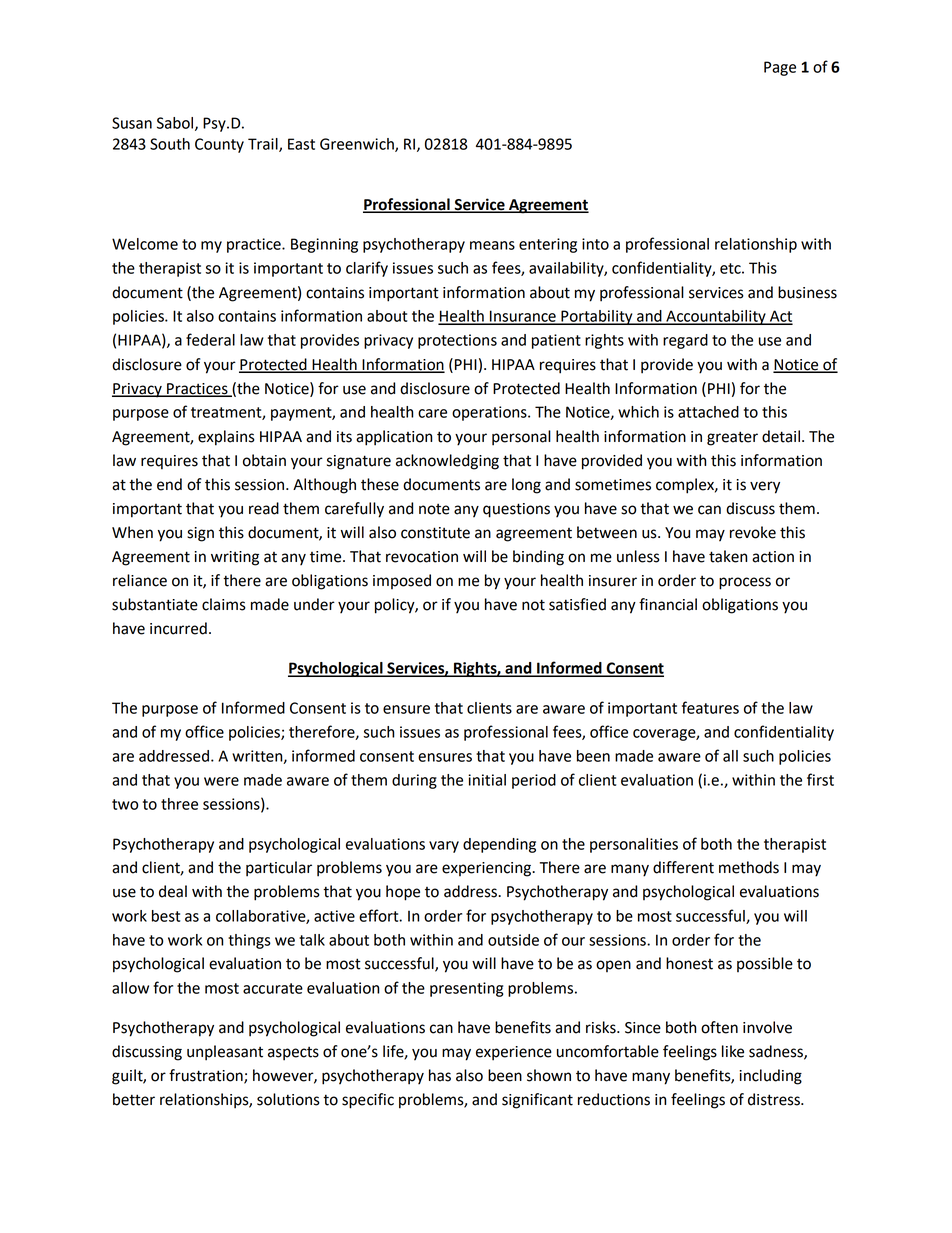 Image resolution: width=952 pixels, height=1233 pixels. Describe the element at coordinates (745, 583) in the document. I see `process` at that location.
